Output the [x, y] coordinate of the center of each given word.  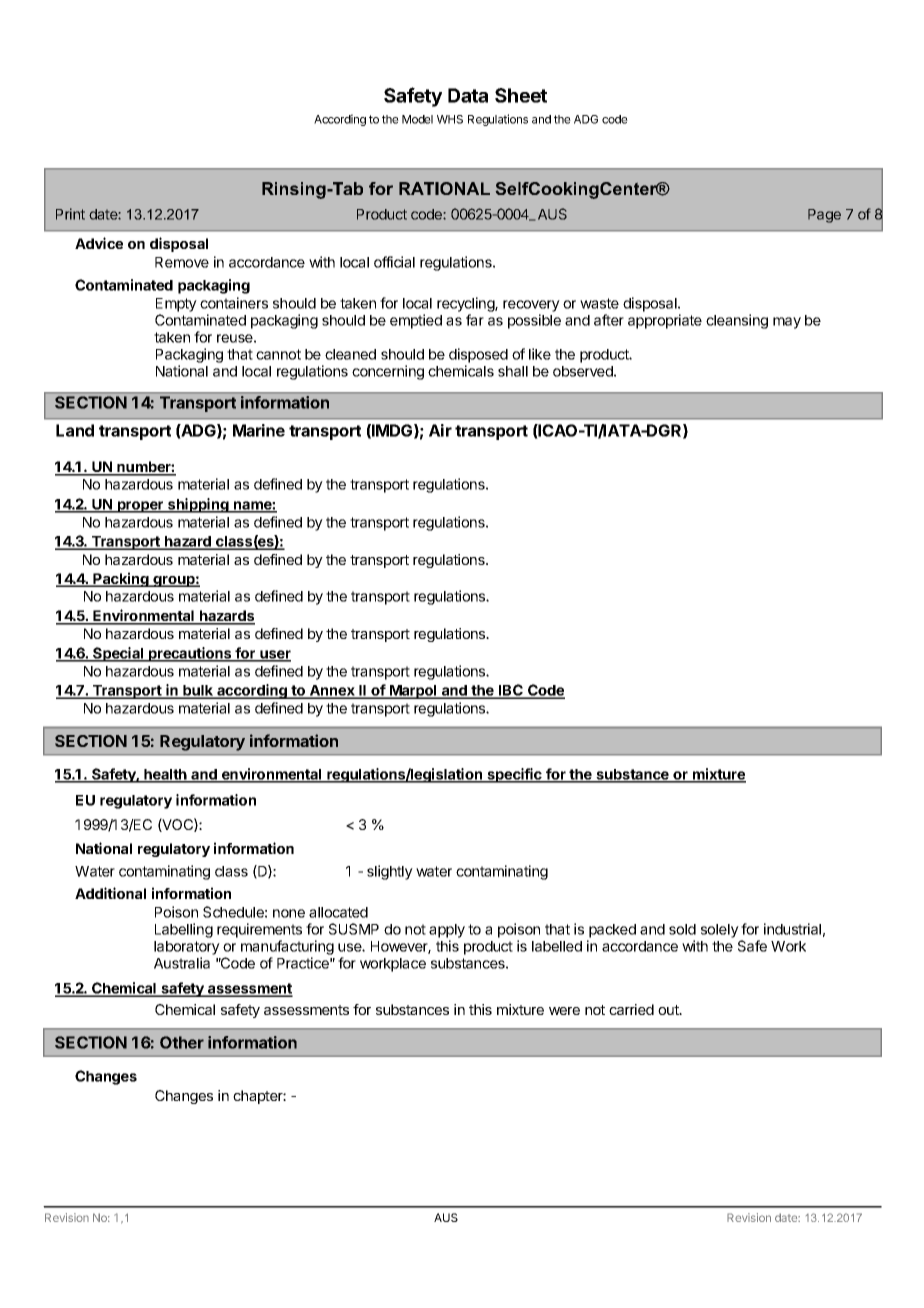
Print [70, 214]
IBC [511, 691]
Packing [121, 579]
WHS [450, 119]
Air [440, 430]
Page [824, 216]
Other [182, 1042]
